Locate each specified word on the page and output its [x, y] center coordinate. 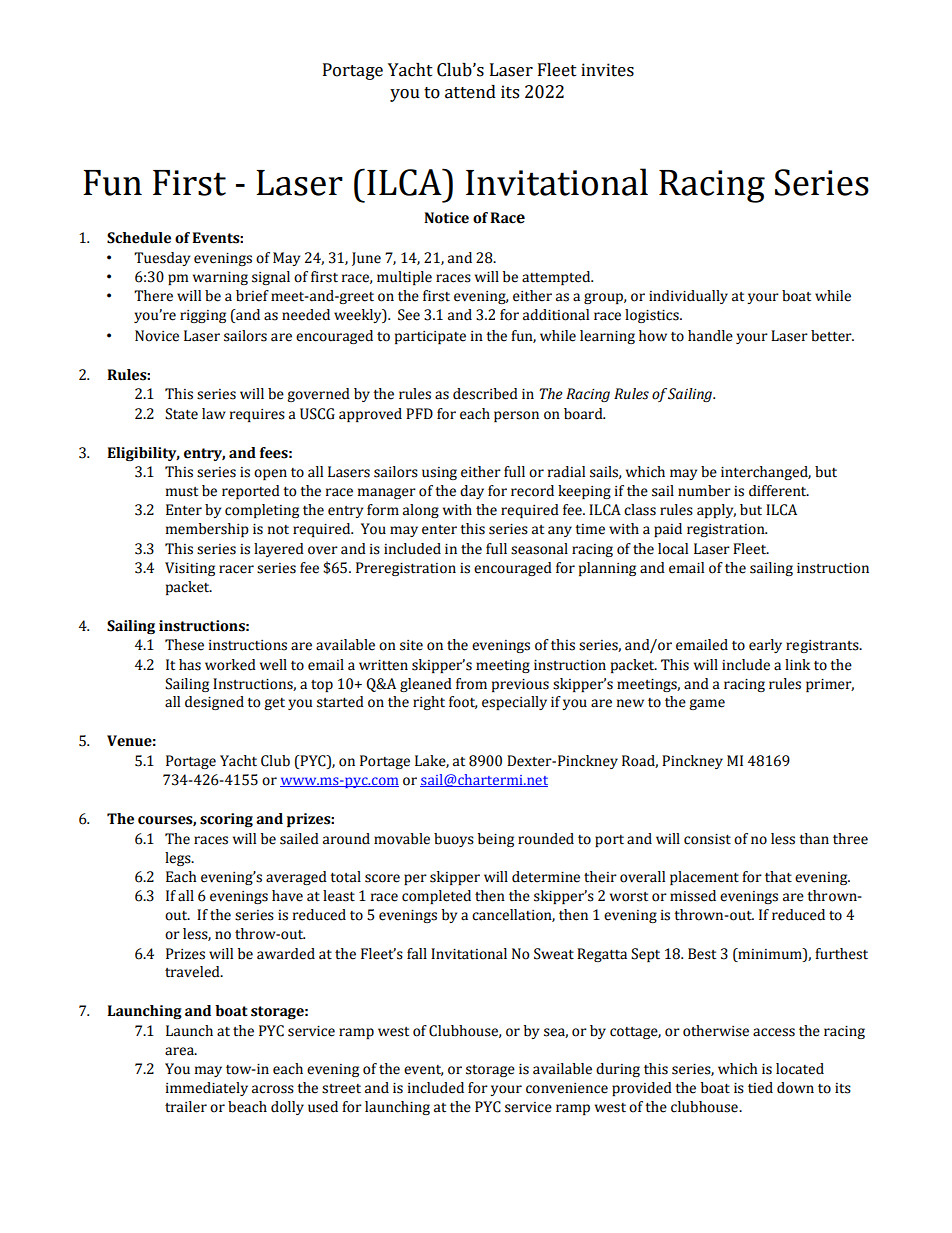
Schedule [139, 238]
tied [760, 1088]
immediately [207, 1089]
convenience [567, 1088]
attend [470, 92]
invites [607, 70]
